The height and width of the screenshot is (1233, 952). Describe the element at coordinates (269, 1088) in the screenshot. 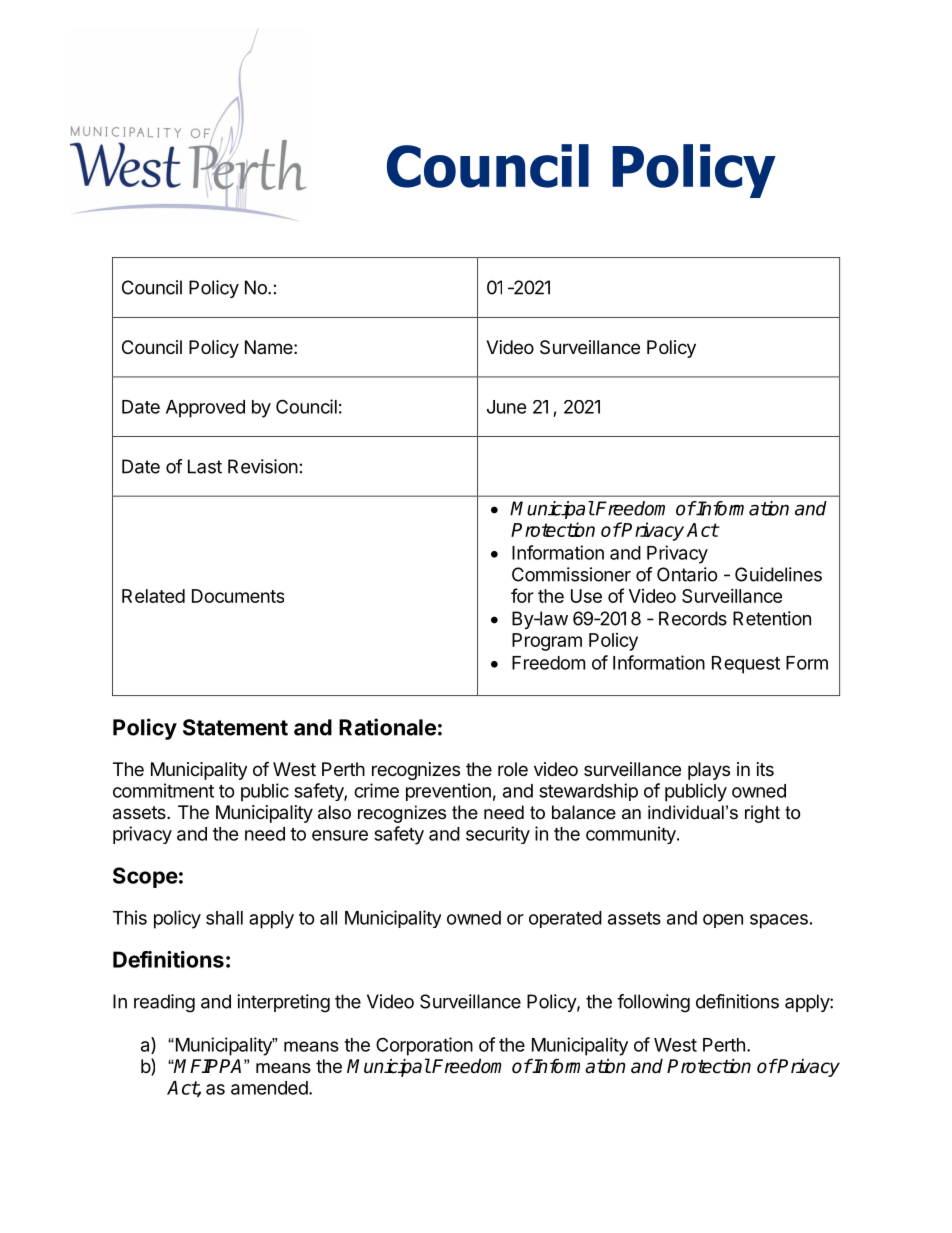

I see `amended` at that location.
